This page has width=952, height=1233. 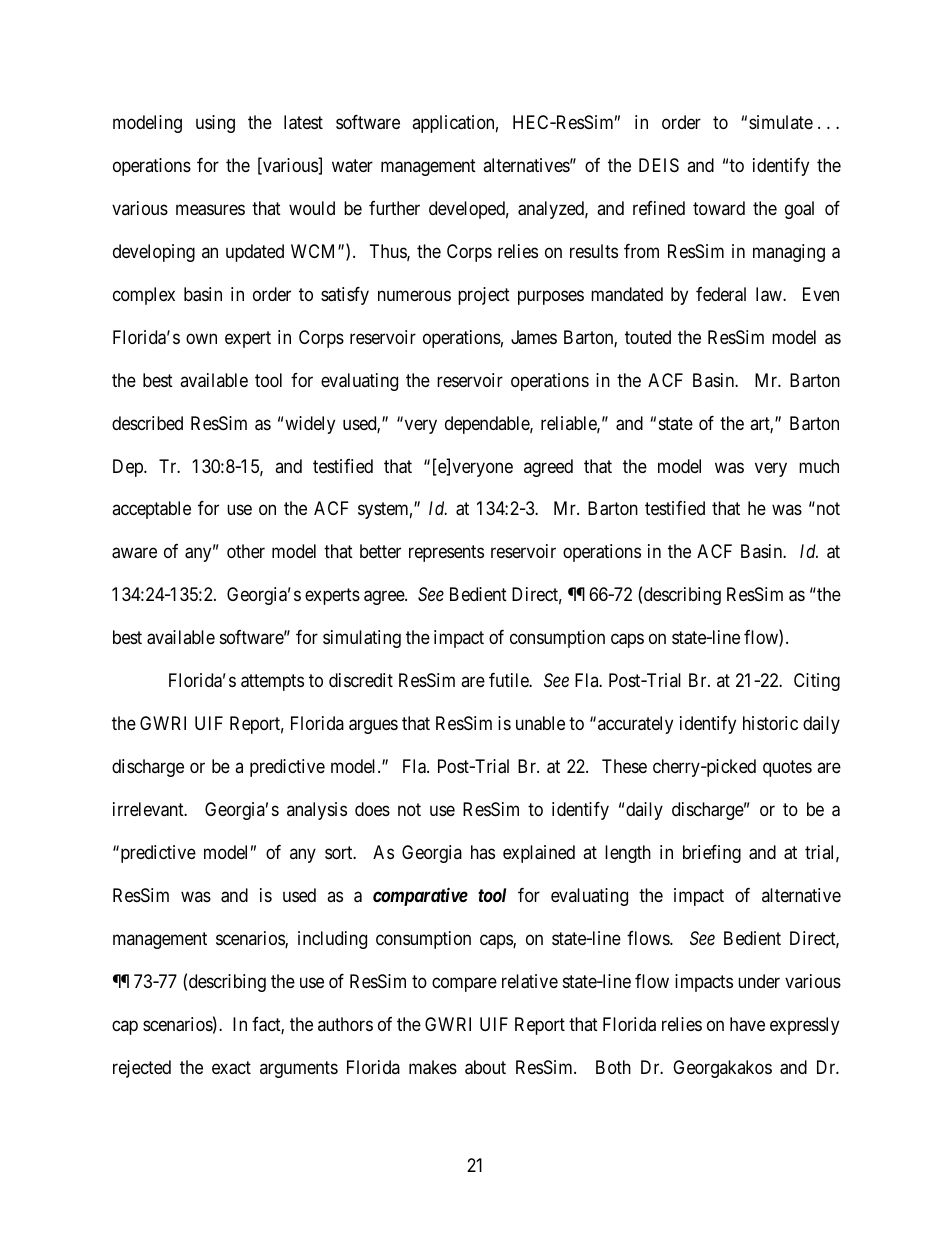 I want to click on Citing, so click(x=817, y=682).
